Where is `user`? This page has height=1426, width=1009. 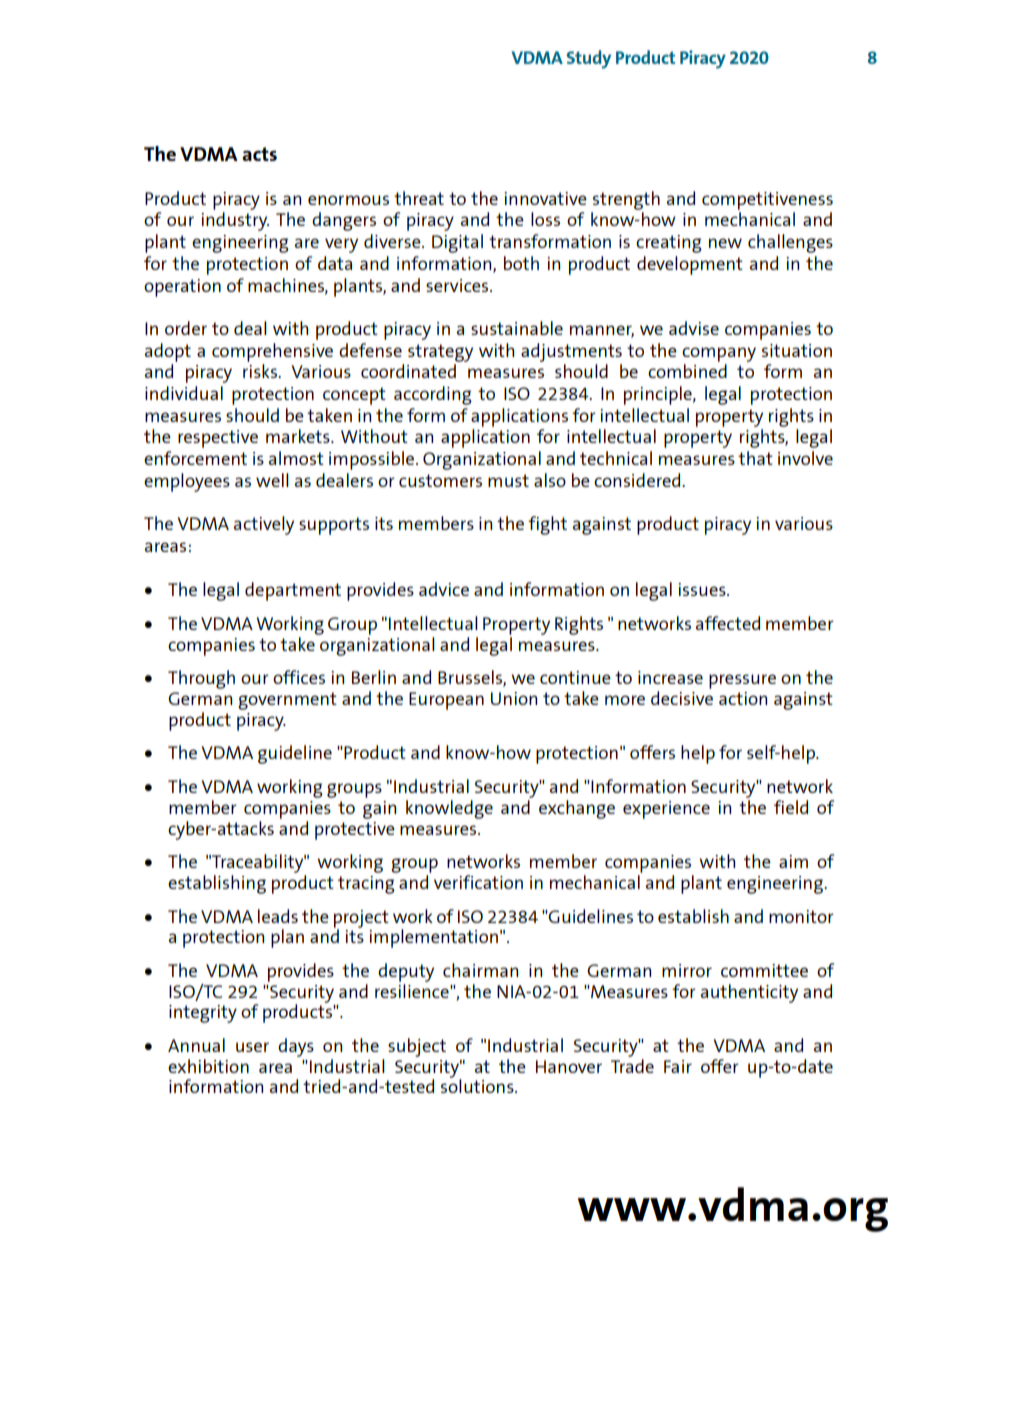
user is located at coordinates (252, 1047).
